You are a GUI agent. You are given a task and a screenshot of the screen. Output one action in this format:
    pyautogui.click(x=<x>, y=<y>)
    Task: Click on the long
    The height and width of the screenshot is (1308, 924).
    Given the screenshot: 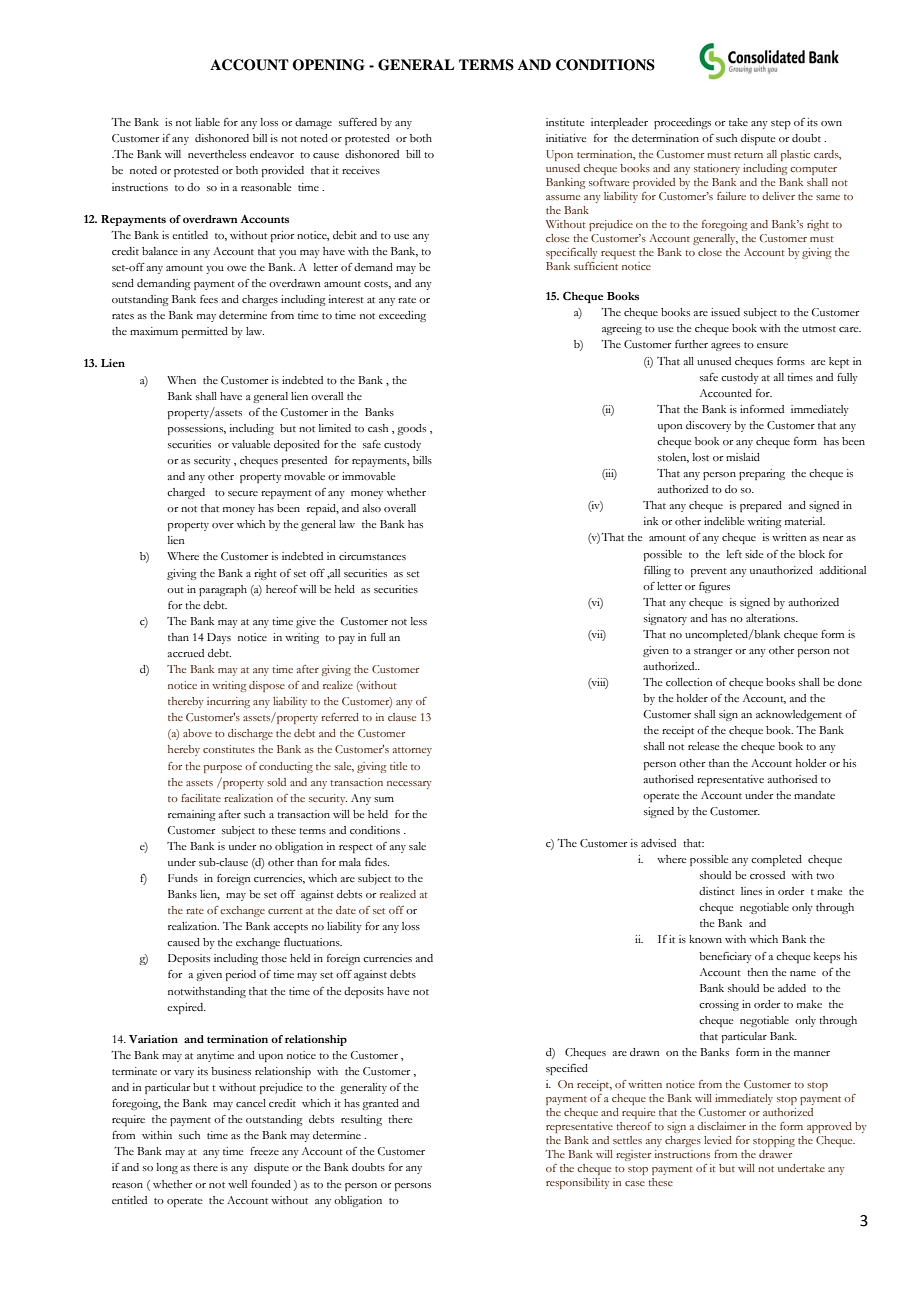 What is the action you would take?
    pyautogui.click(x=167, y=1168)
